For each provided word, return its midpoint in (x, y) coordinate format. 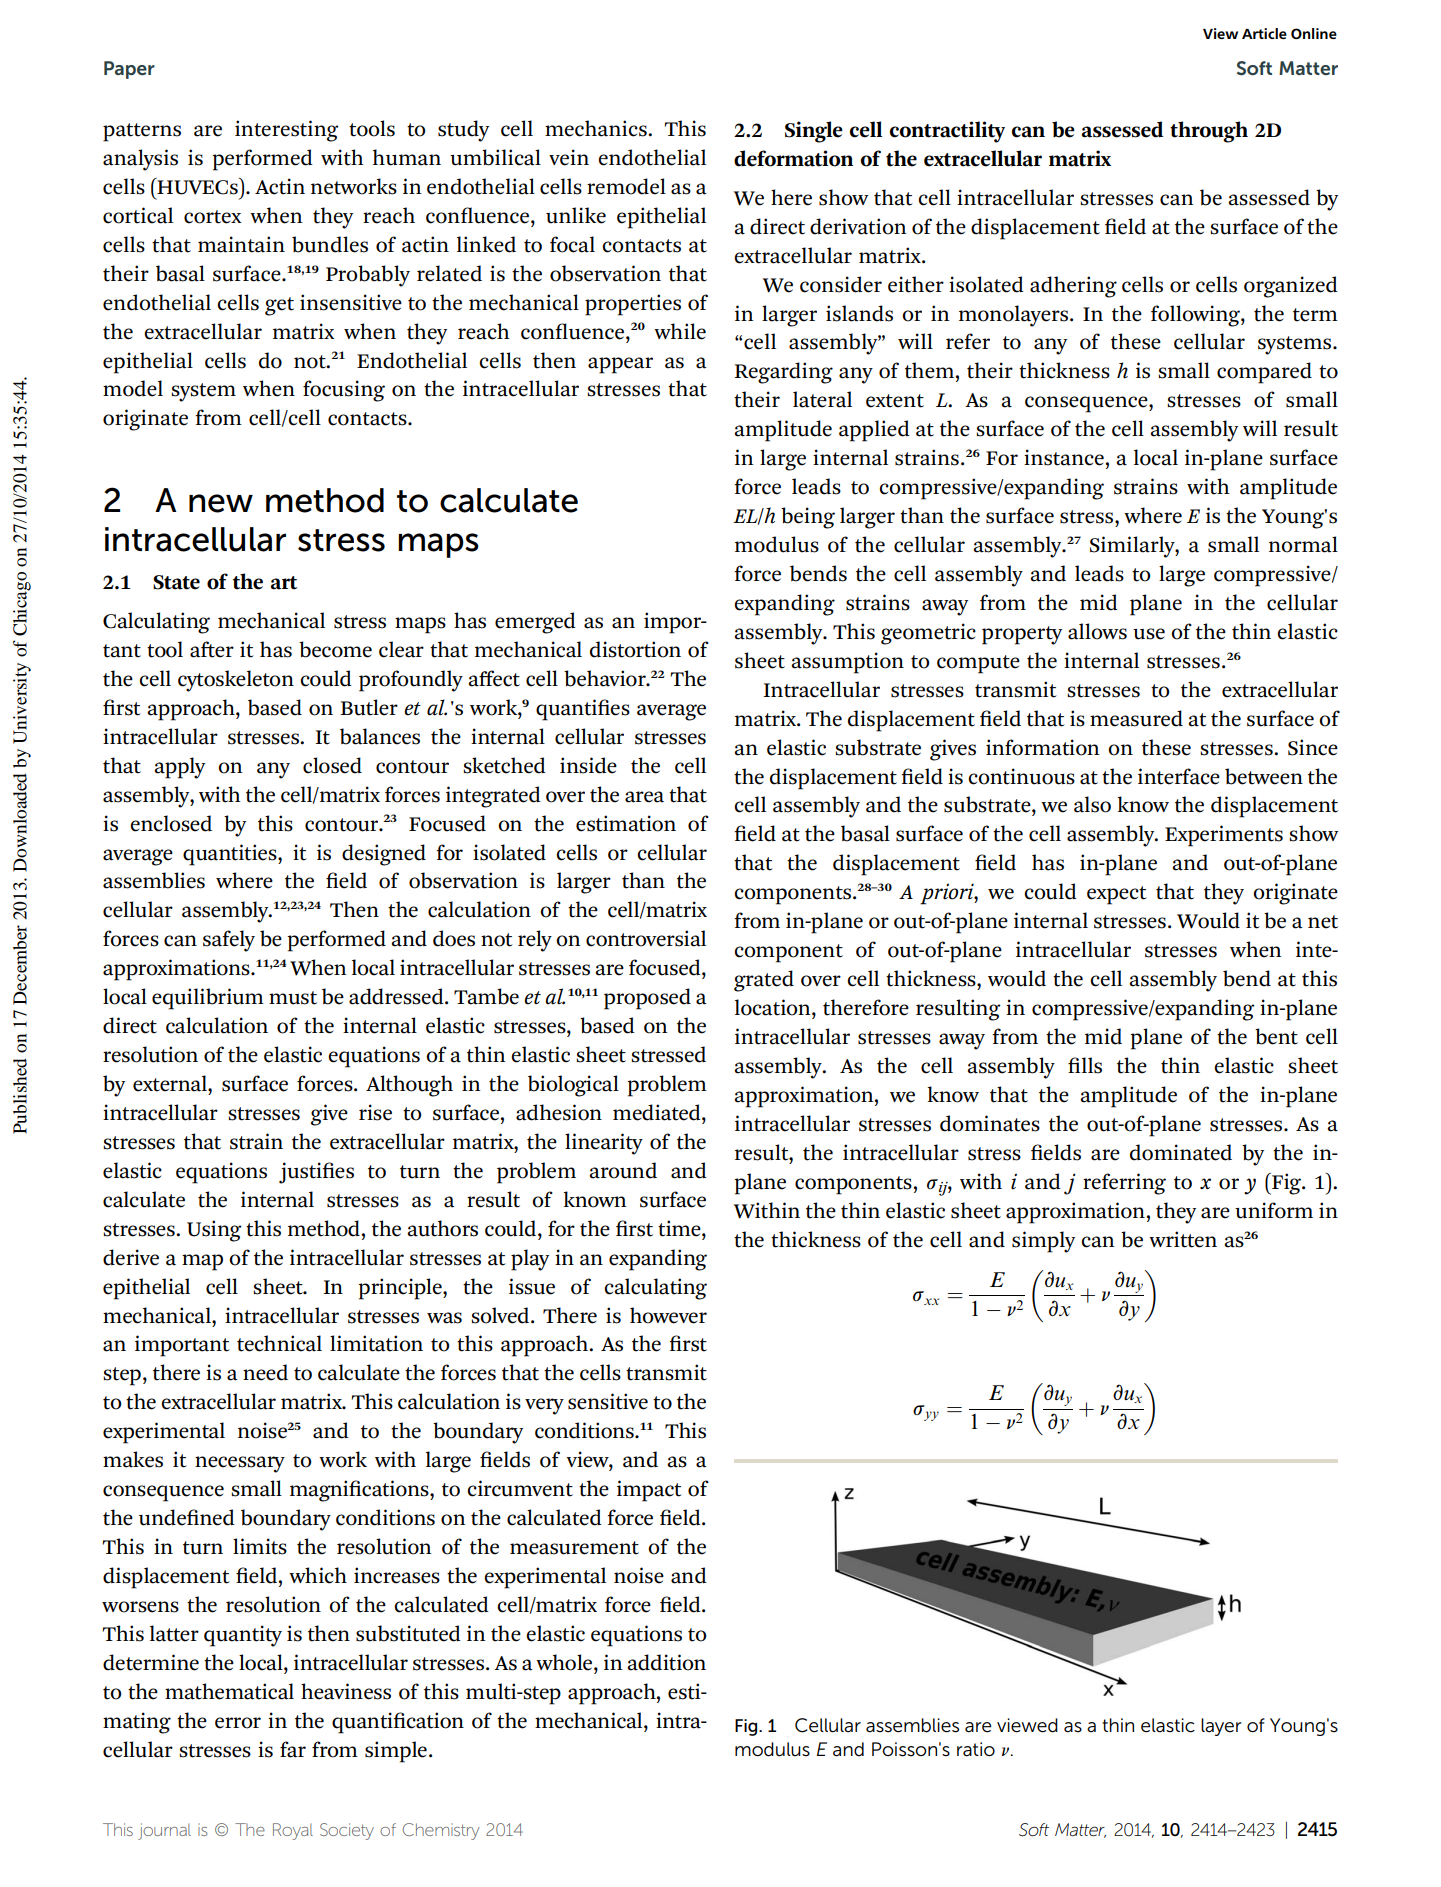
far (293, 1749)
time (680, 1228)
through (1209, 132)
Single (814, 132)
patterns (142, 132)
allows (1097, 631)
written (1183, 1239)
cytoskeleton (236, 681)
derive (131, 1257)
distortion (635, 649)
